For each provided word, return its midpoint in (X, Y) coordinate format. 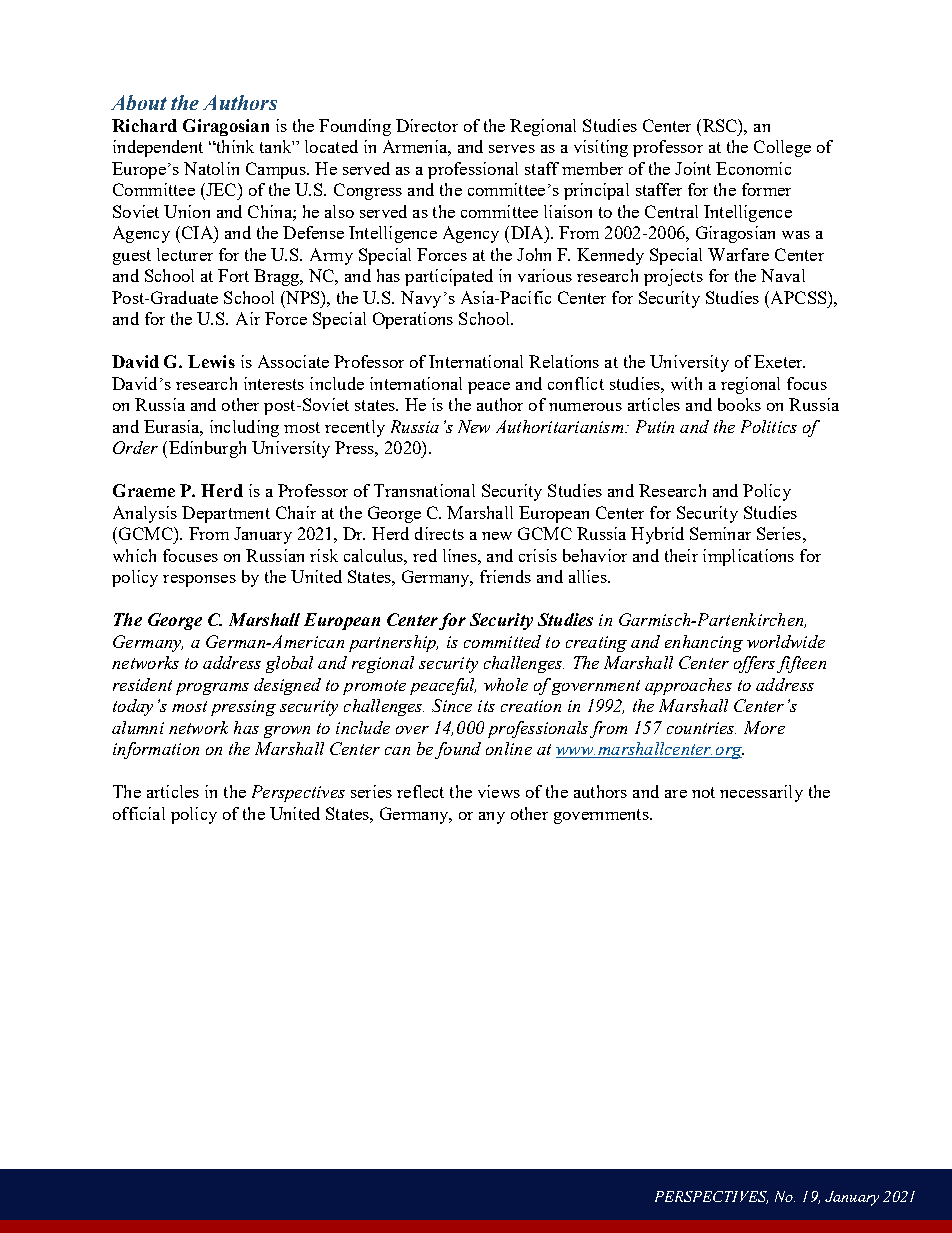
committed (502, 641)
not (703, 792)
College (782, 148)
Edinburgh (206, 449)
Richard (144, 125)
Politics (769, 426)
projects (673, 277)
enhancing (704, 643)
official (139, 813)
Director (427, 125)
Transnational (424, 490)
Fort (233, 275)
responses (199, 581)
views (499, 791)
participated (449, 277)
